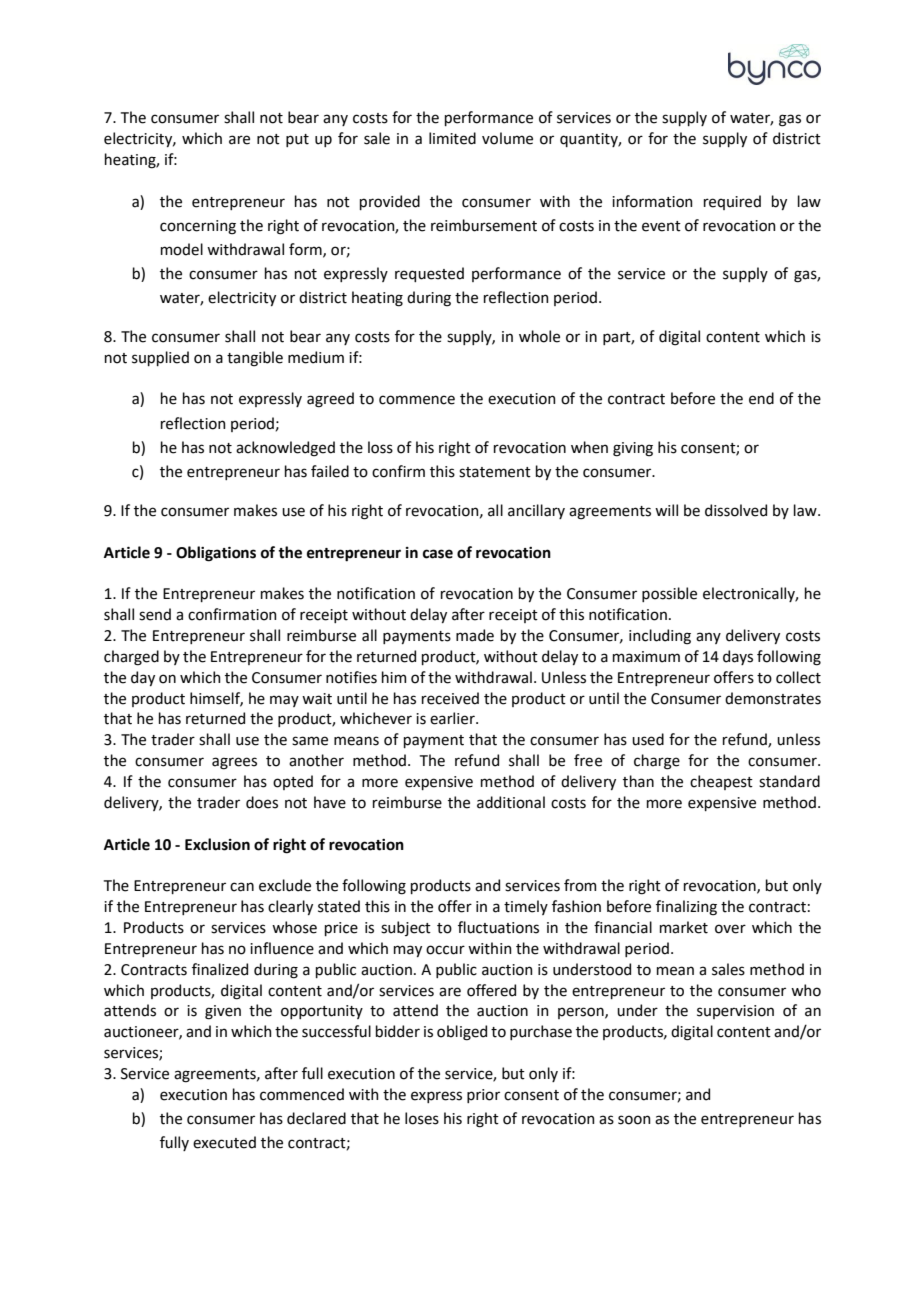  What do you see at coordinates (255, 359) in the screenshot?
I see `tangible` at bounding box center [255, 359].
